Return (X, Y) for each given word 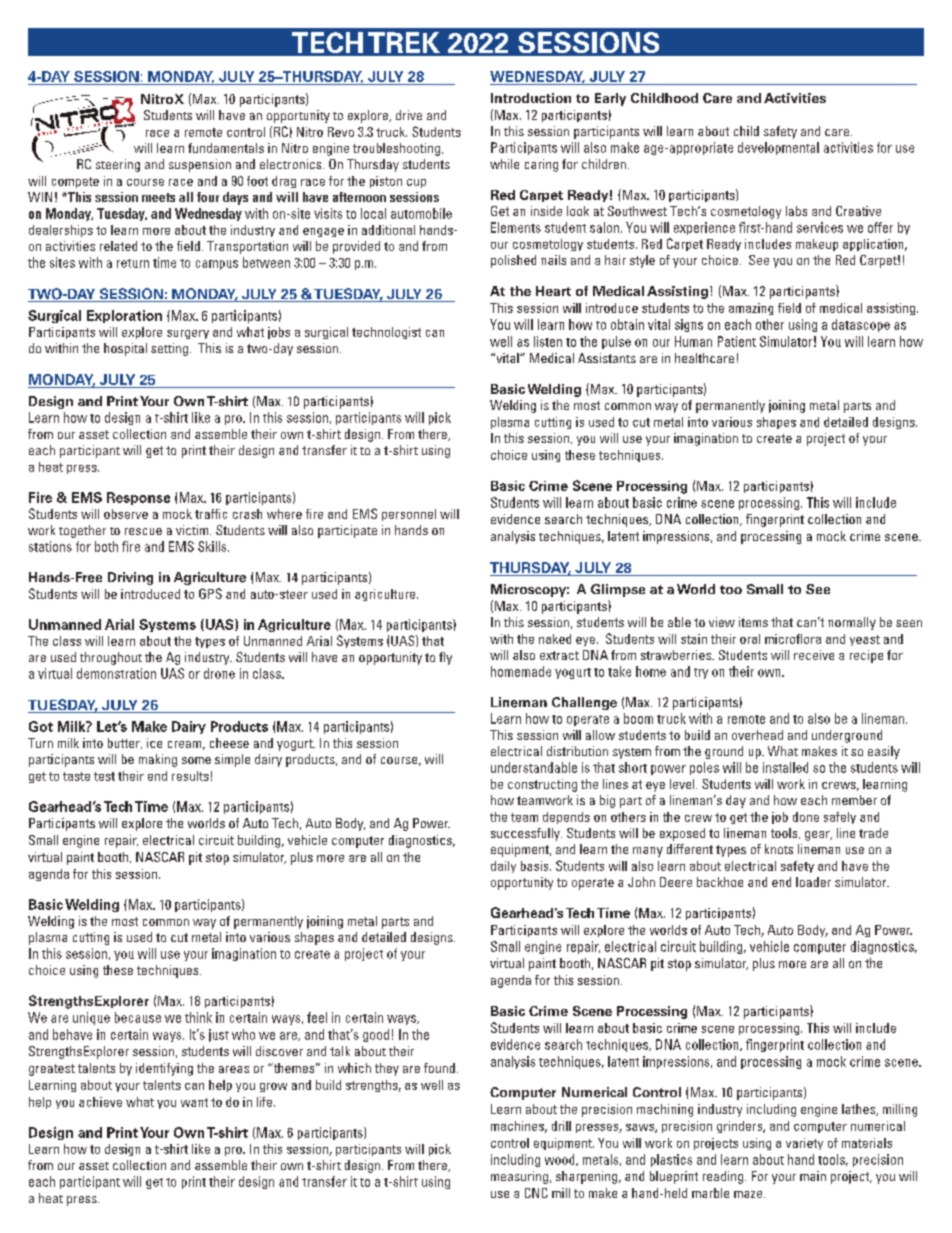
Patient (737, 341)
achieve (100, 1102)
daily (503, 867)
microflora (793, 639)
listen (548, 341)
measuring (519, 1177)
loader (813, 882)
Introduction (531, 98)
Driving (130, 578)
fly (445, 658)
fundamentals (226, 148)
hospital (125, 349)
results (190, 776)
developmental (778, 148)
